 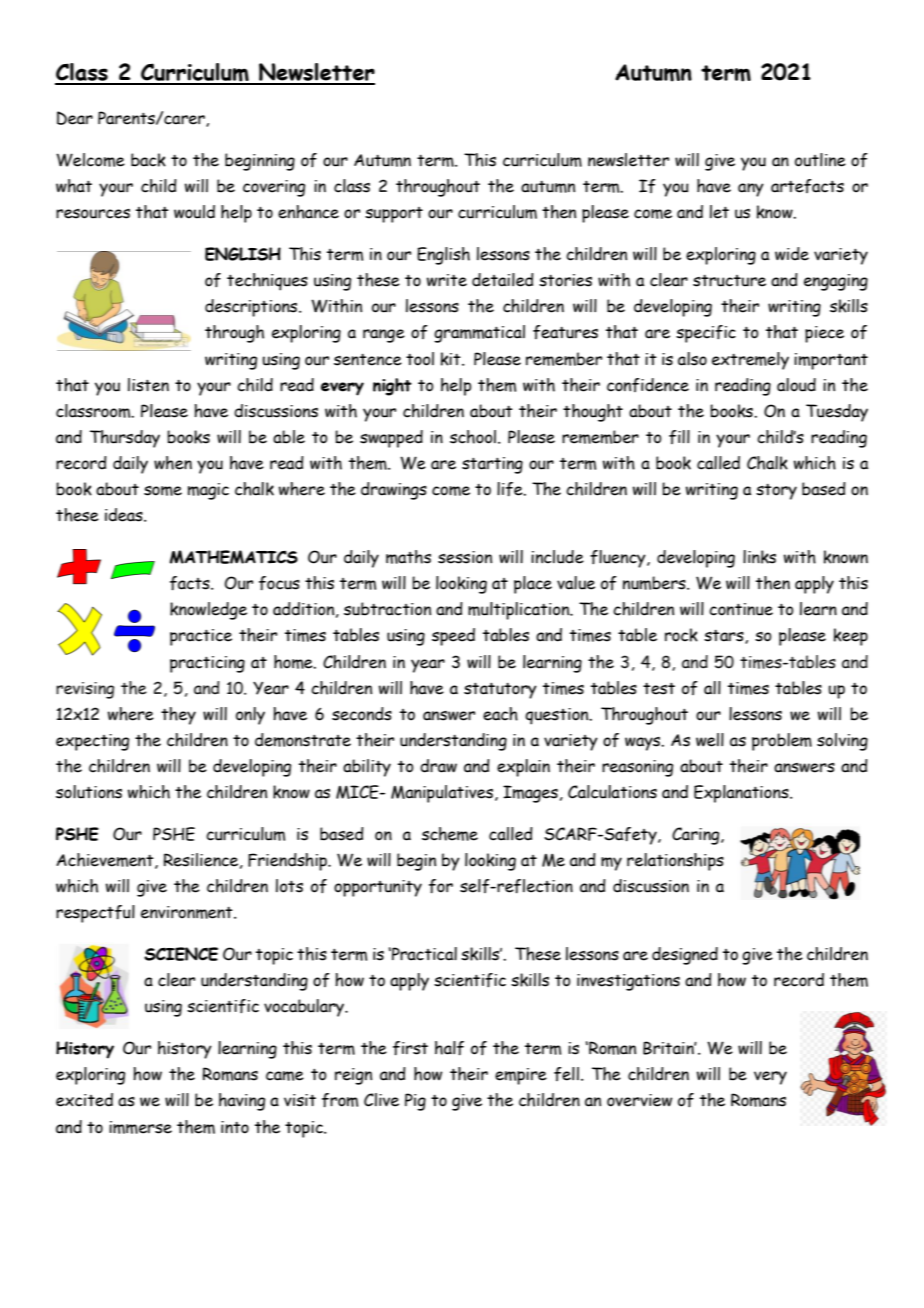 I want to click on back, so click(x=148, y=160).
